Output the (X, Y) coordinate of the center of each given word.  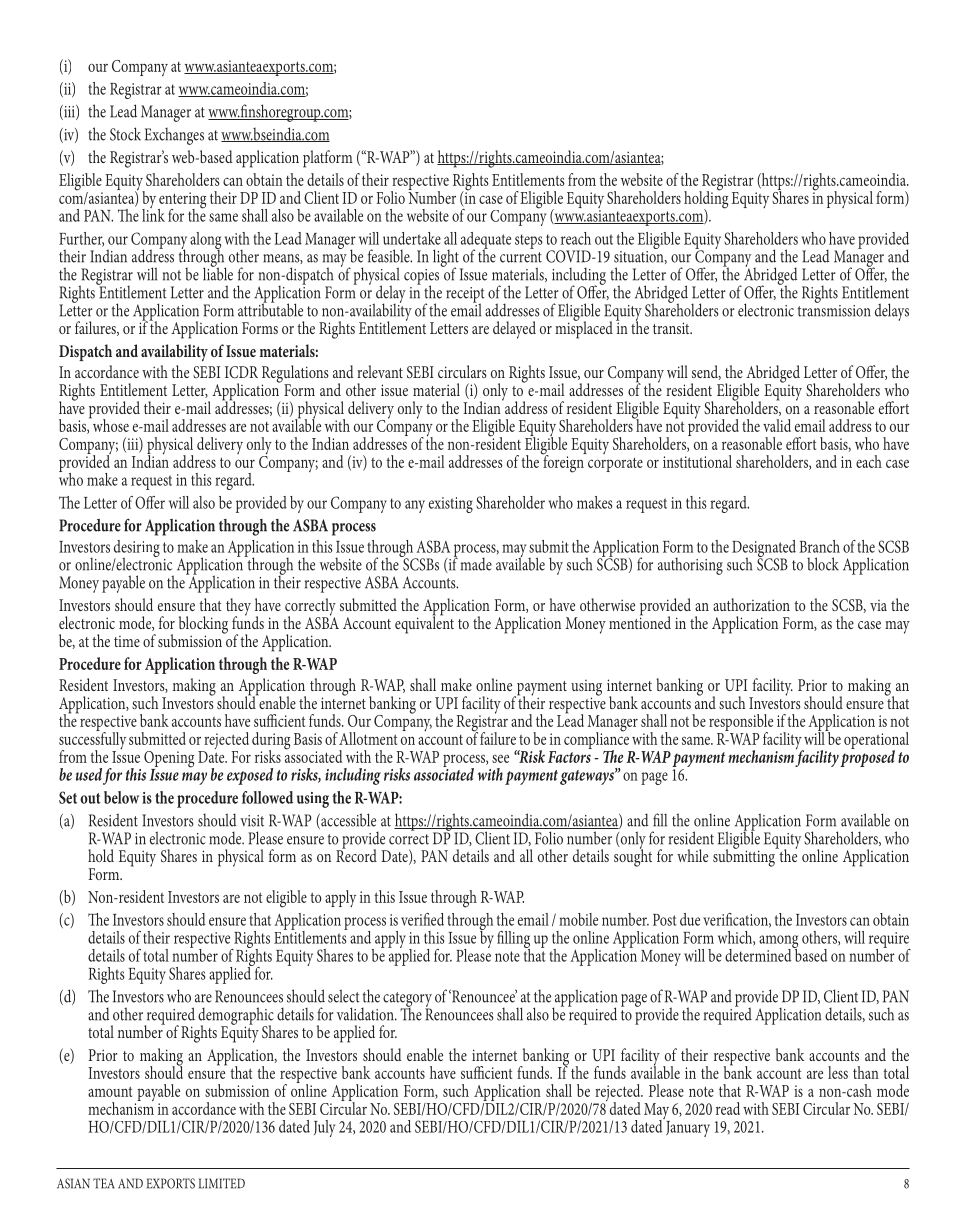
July (324, 1128)
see (500, 759)
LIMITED (222, 1183)
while (692, 855)
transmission (834, 309)
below (121, 797)
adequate (486, 241)
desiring (137, 549)
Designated (764, 549)
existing (451, 505)
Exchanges (174, 136)
